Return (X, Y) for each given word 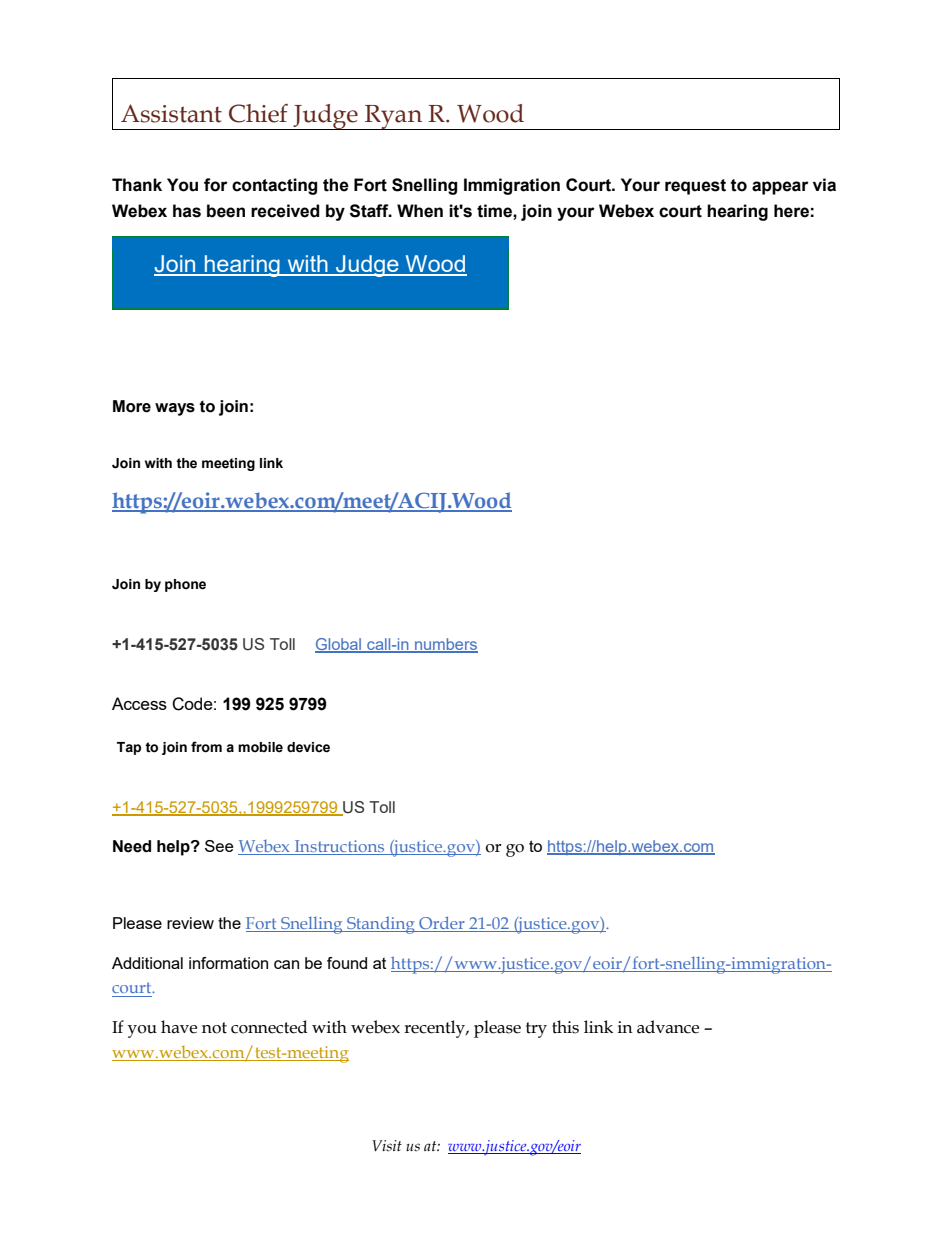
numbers (445, 645)
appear (780, 188)
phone (185, 585)
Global (339, 645)
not (214, 1028)
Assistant (171, 113)
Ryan (394, 117)
